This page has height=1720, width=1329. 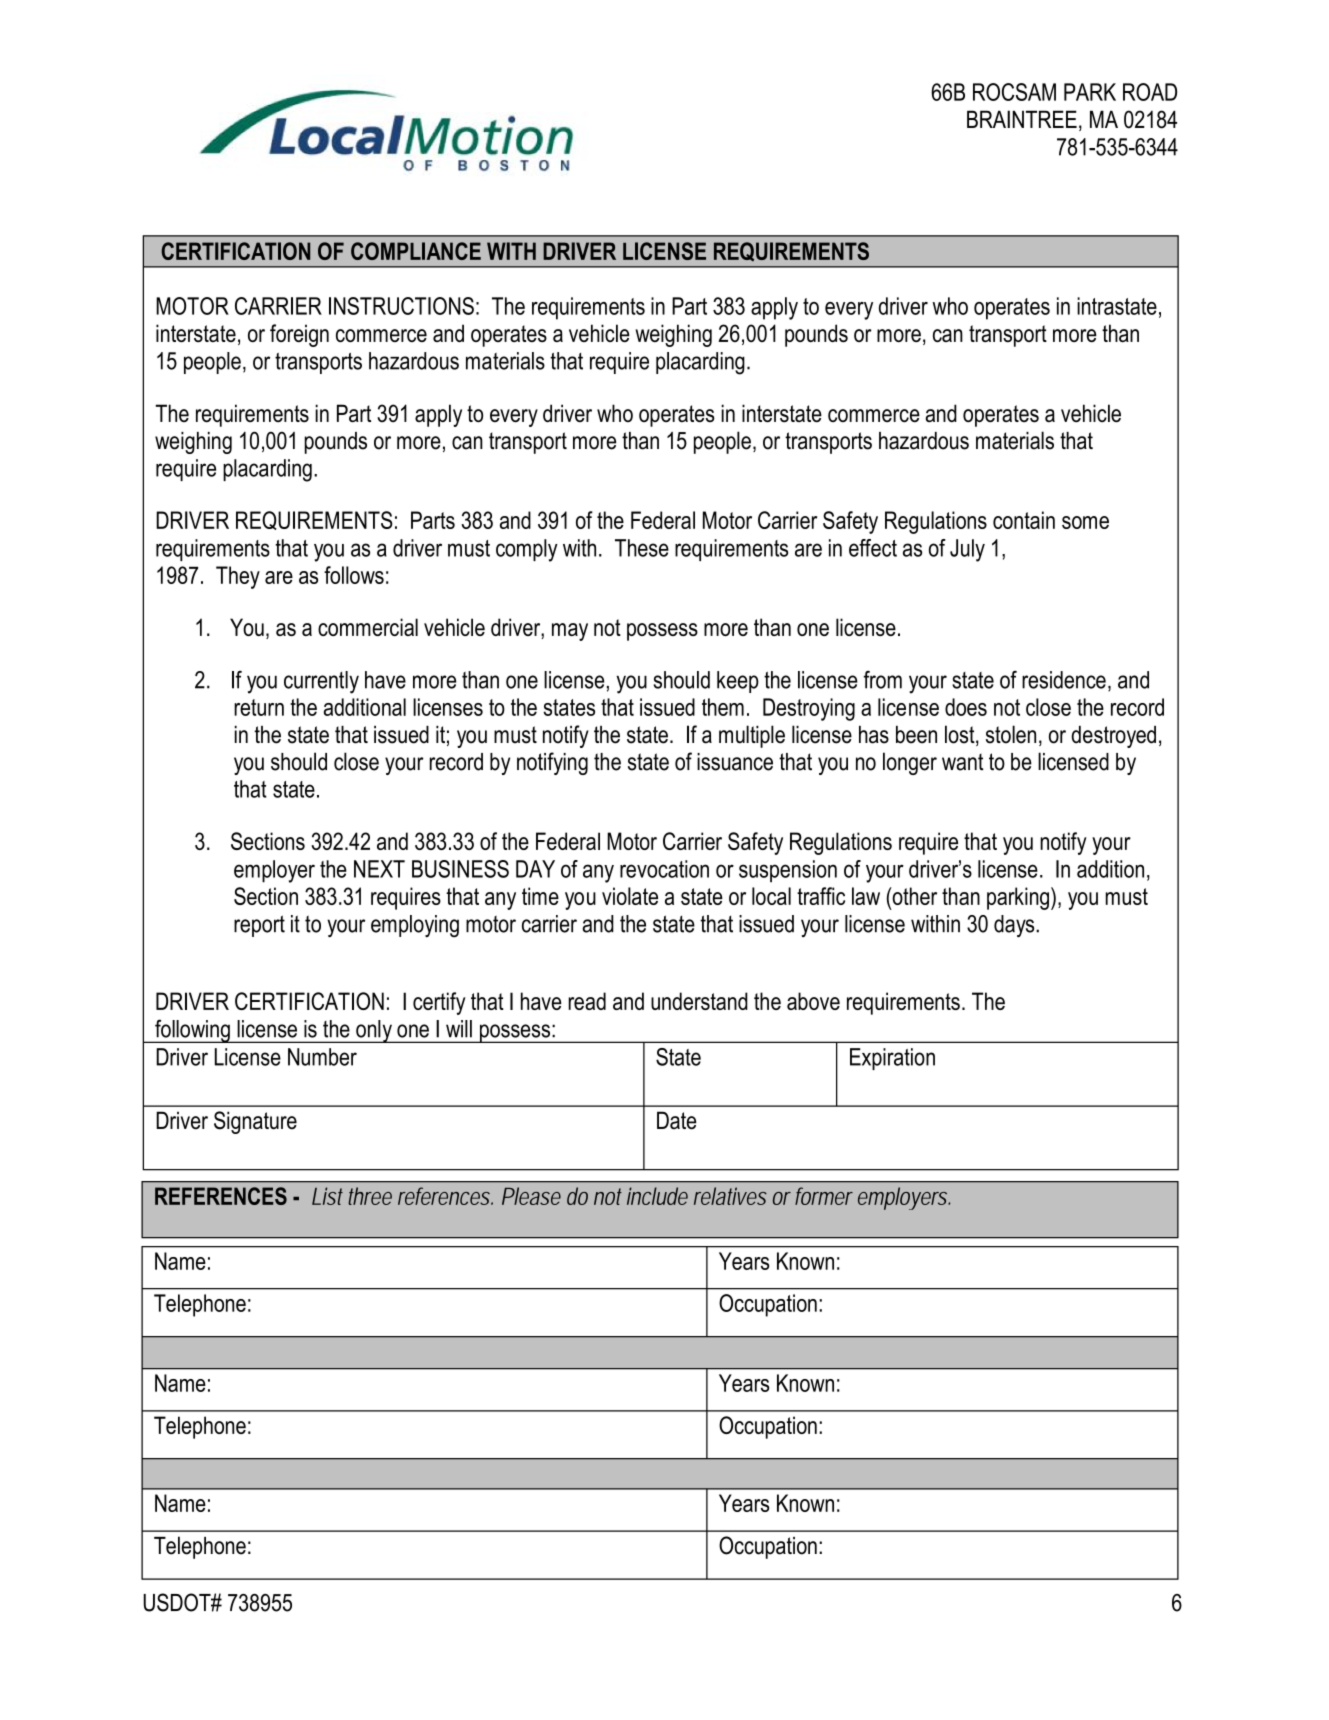 What do you see at coordinates (1150, 92) in the page?
I see `ROAD` at bounding box center [1150, 92].
